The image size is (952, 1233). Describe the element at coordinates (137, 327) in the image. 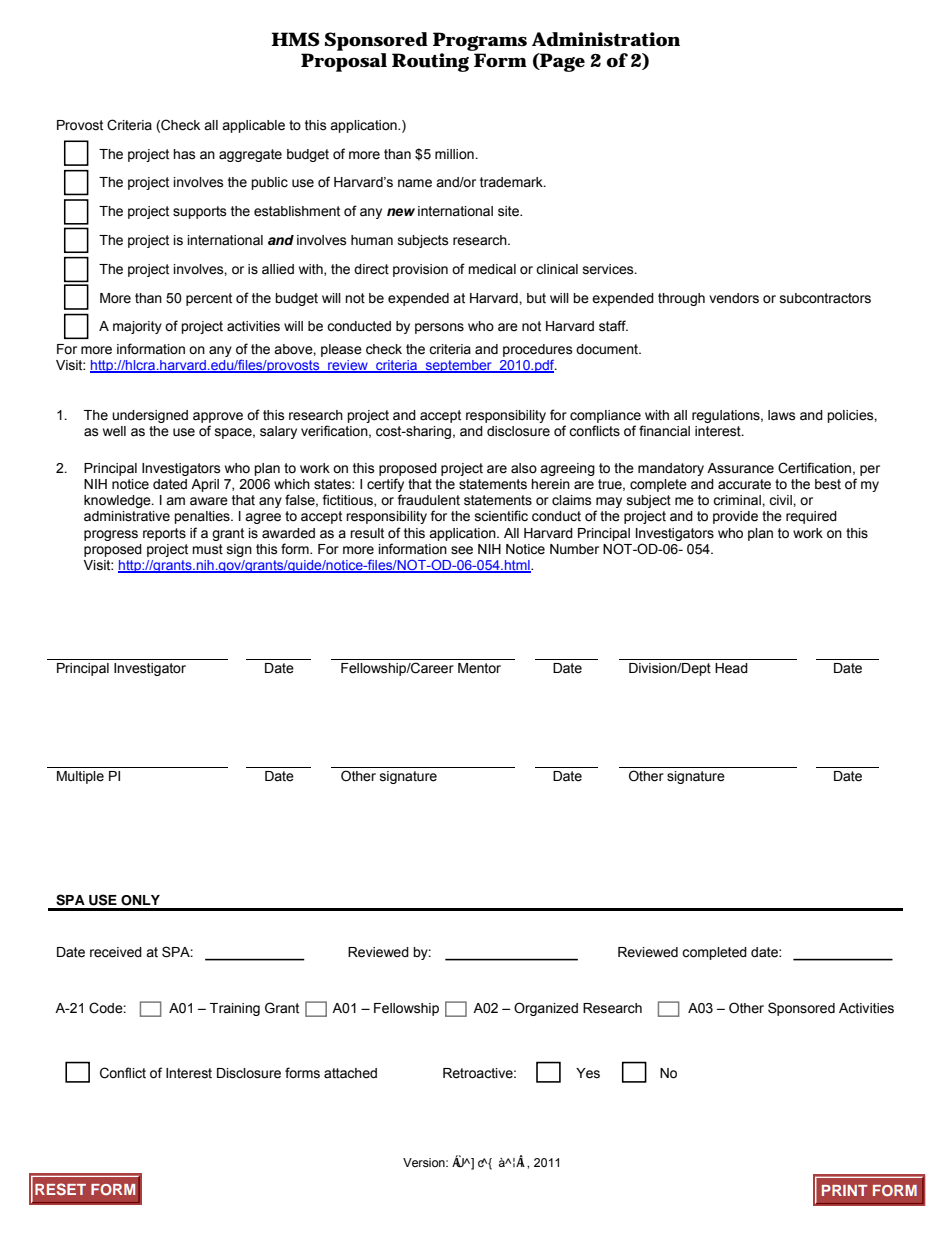

I see `majority` at that location.
